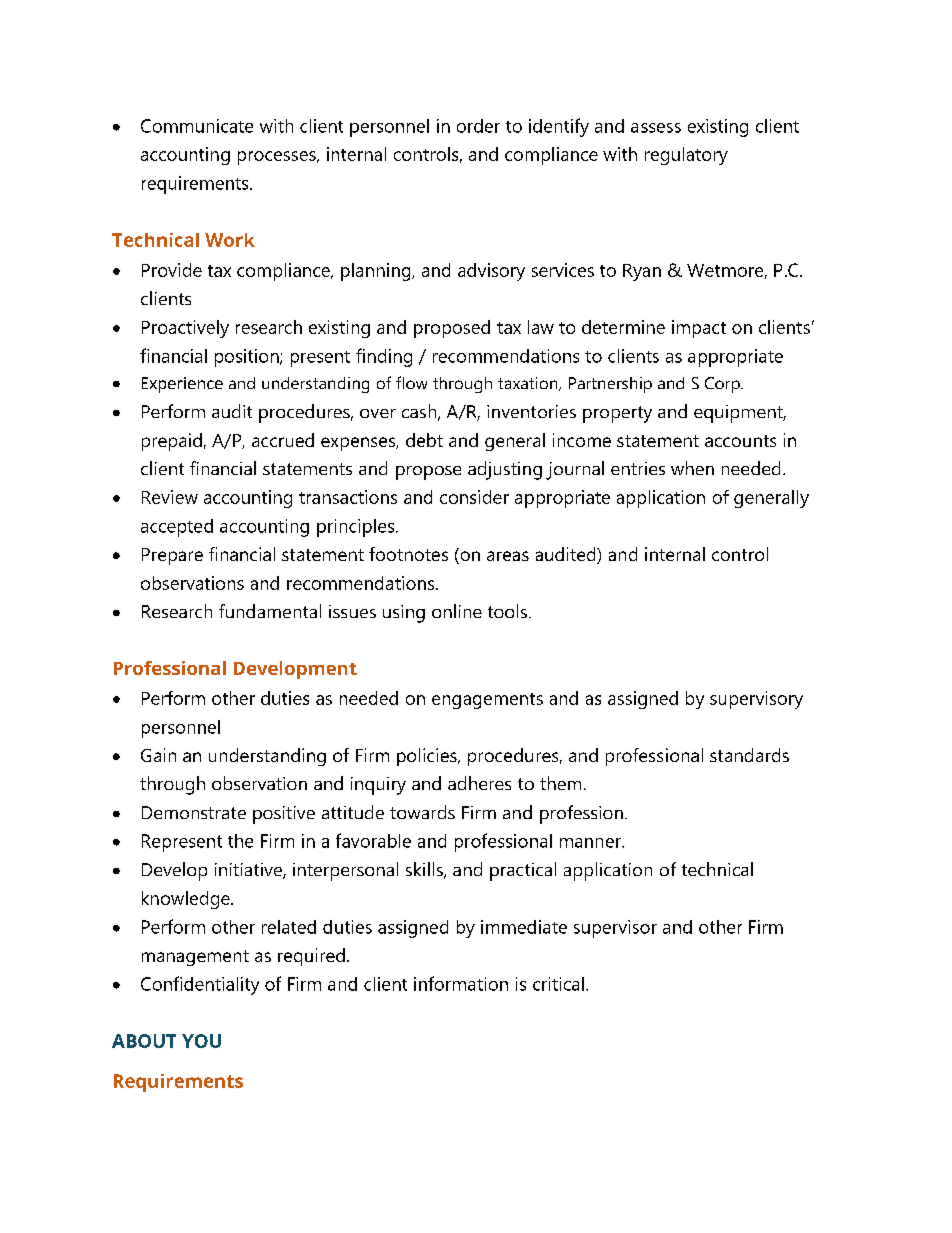  I want to click on when, so click(692, 468).
